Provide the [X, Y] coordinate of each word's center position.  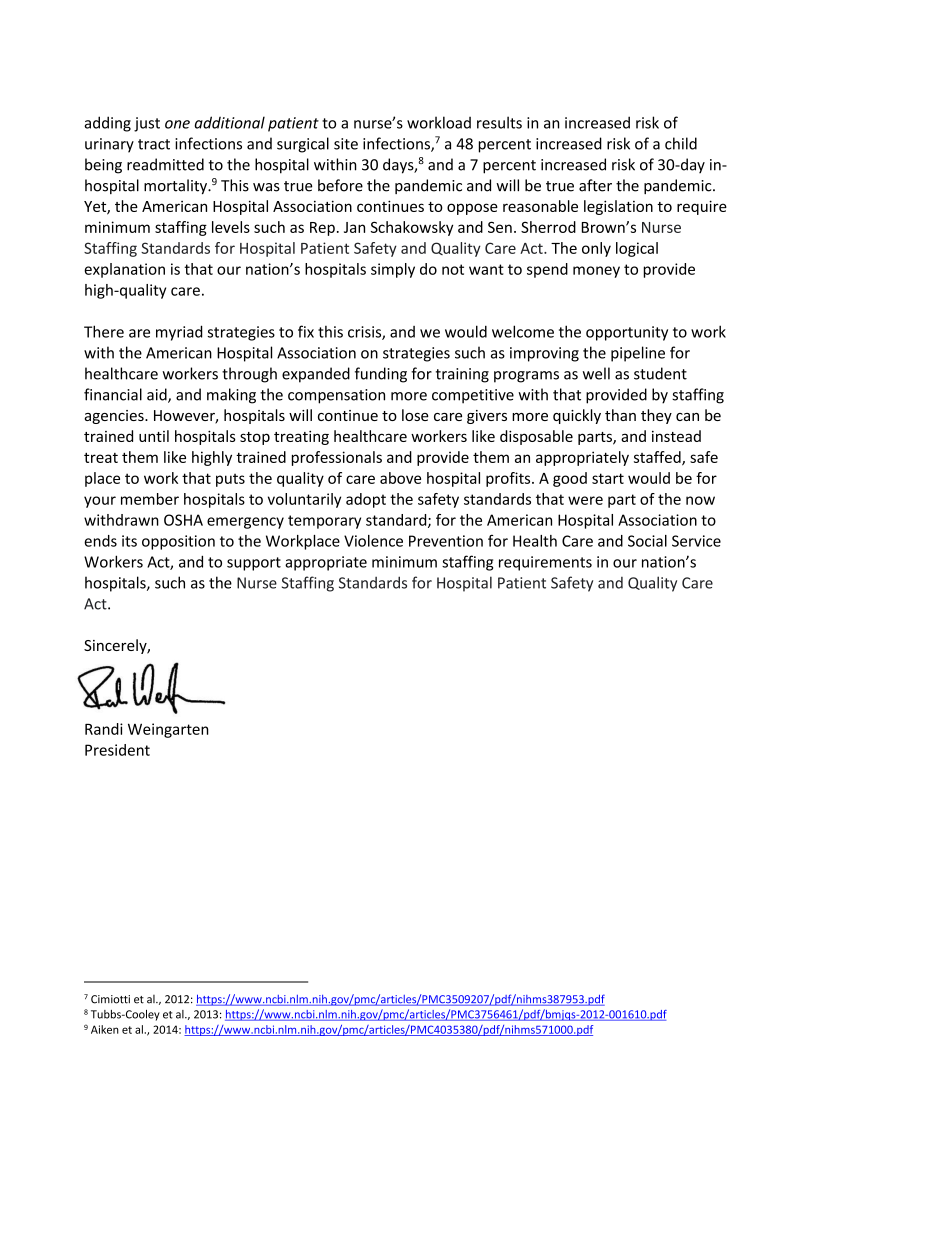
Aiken [105, 1029]
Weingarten [168, 730]
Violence [373, 541]
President [117, 750]
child [681, 143]
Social [647, 541]
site [346, 144]
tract [154, 144]
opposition [178, 542]
